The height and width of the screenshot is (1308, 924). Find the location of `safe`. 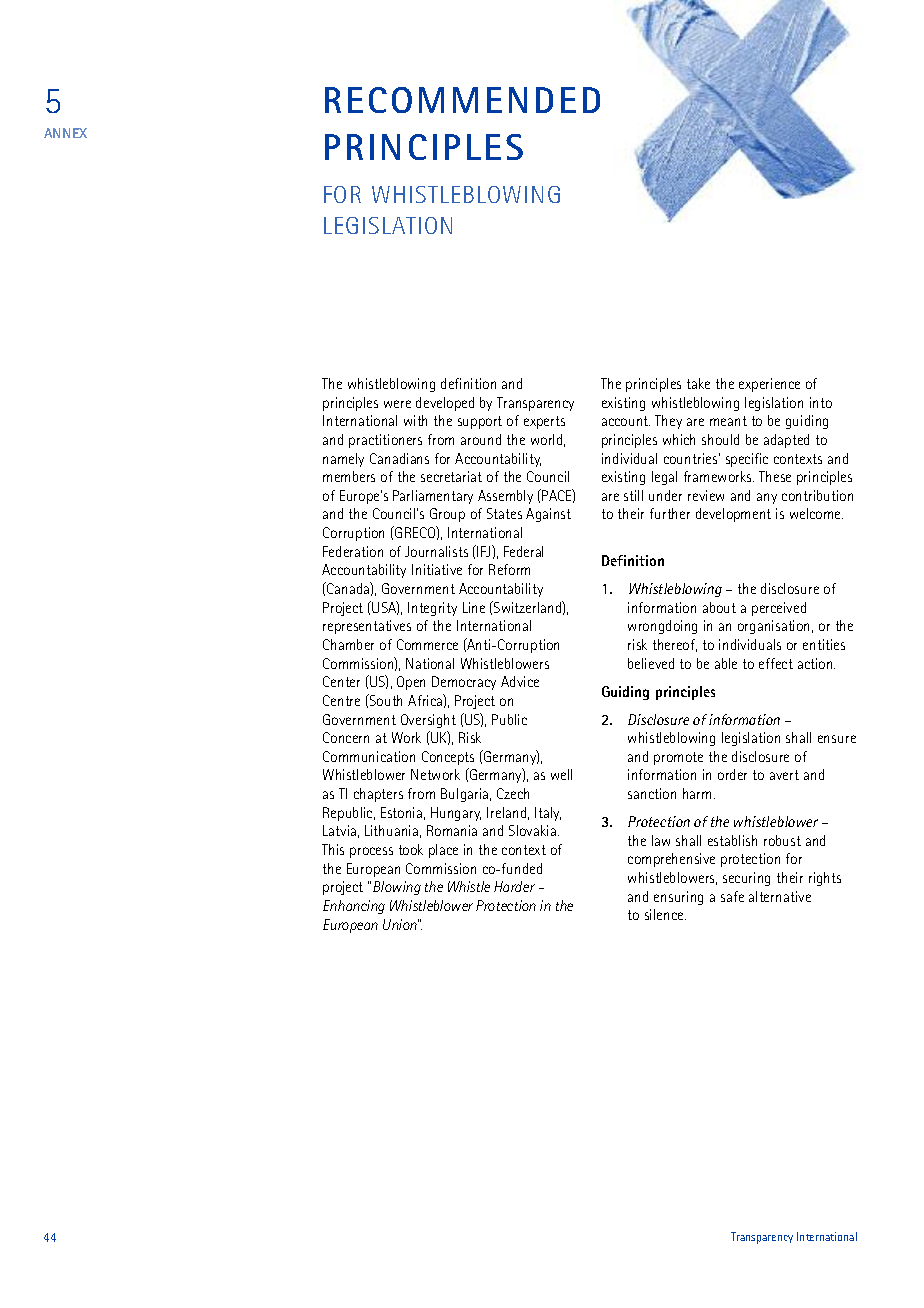

safe is located at coordinates (732, 896).
